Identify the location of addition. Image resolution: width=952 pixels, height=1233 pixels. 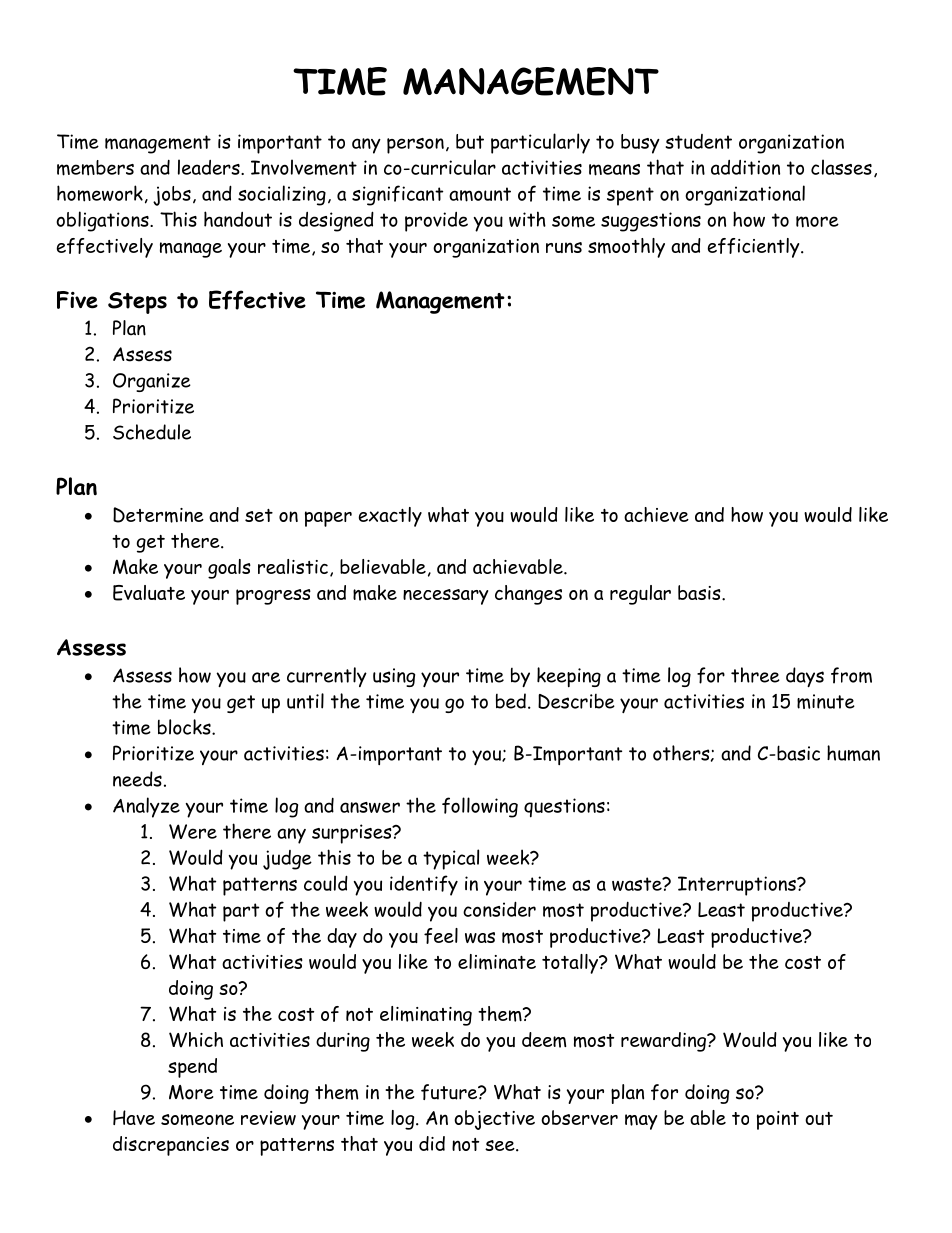
(745, 167).
